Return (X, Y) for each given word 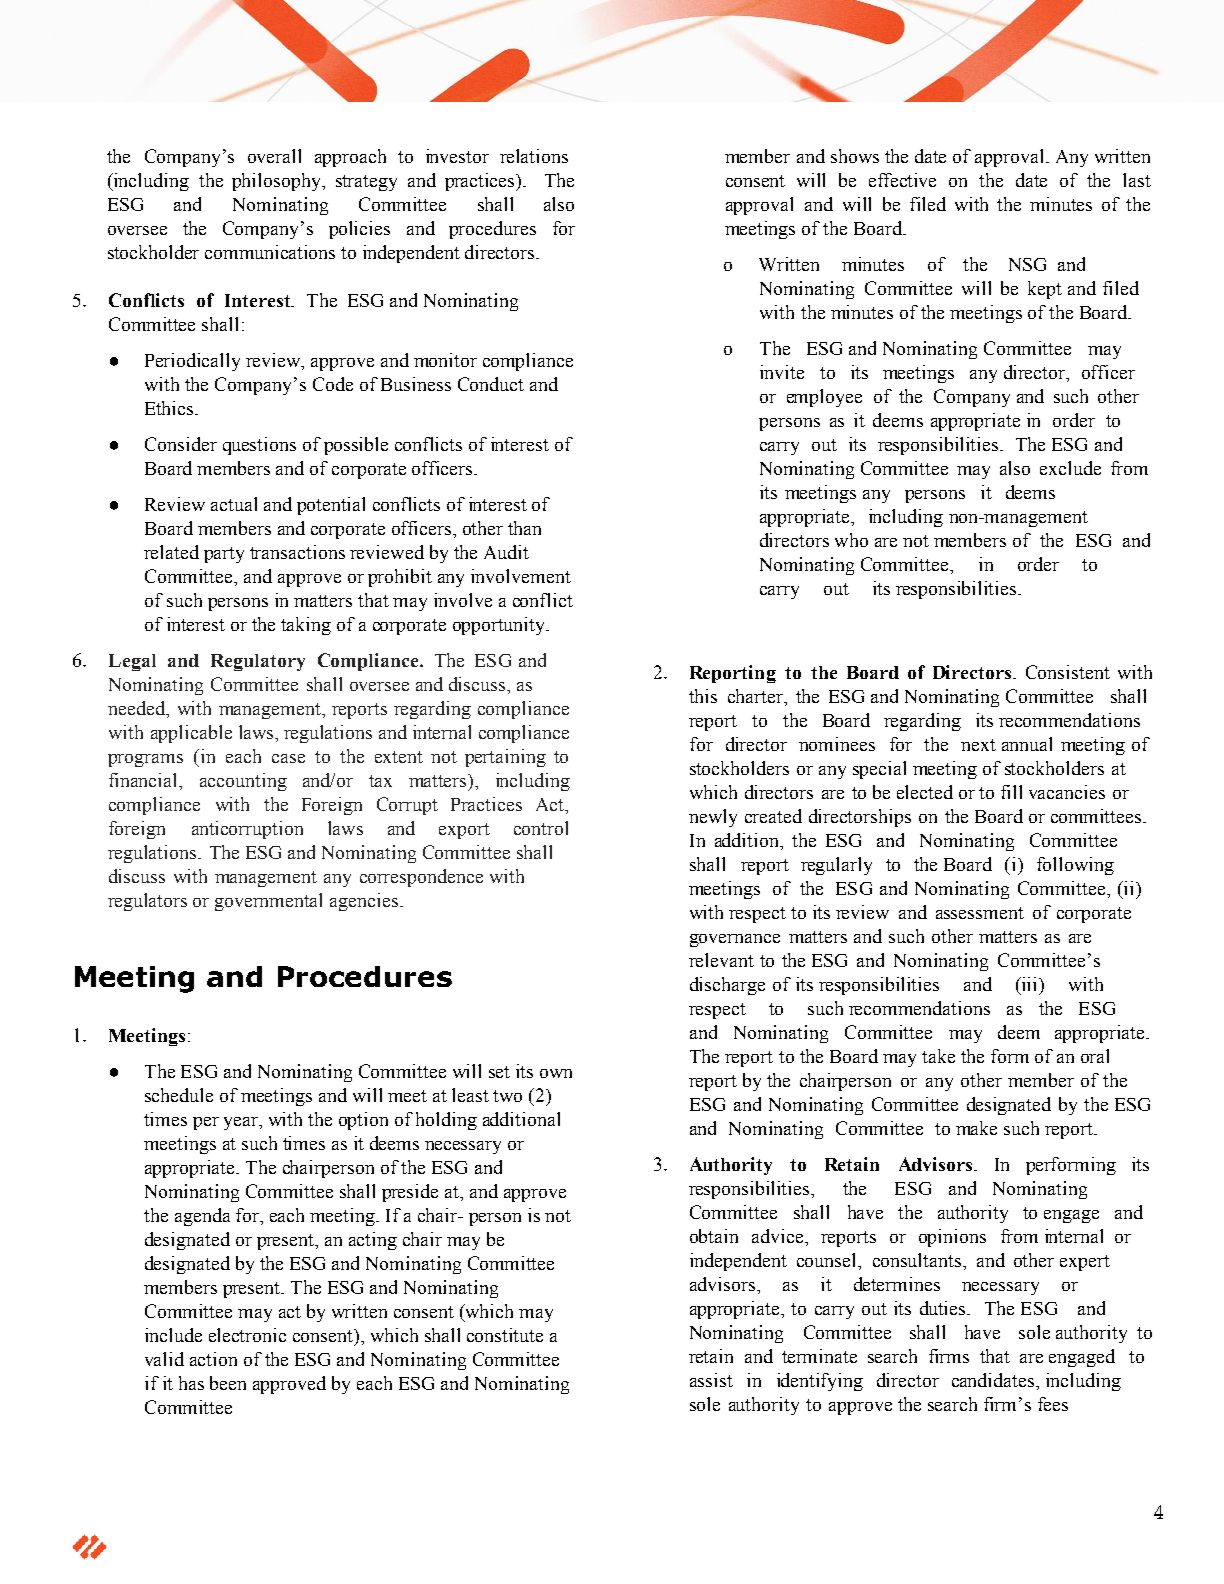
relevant (721, 960)
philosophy (278, 182)
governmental (268, 902)
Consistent (1068, 672)
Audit (506, 552)
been (228, 1383)
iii (1030, 984)
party (224, 555)
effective (902, 180)
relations (534, 156)
